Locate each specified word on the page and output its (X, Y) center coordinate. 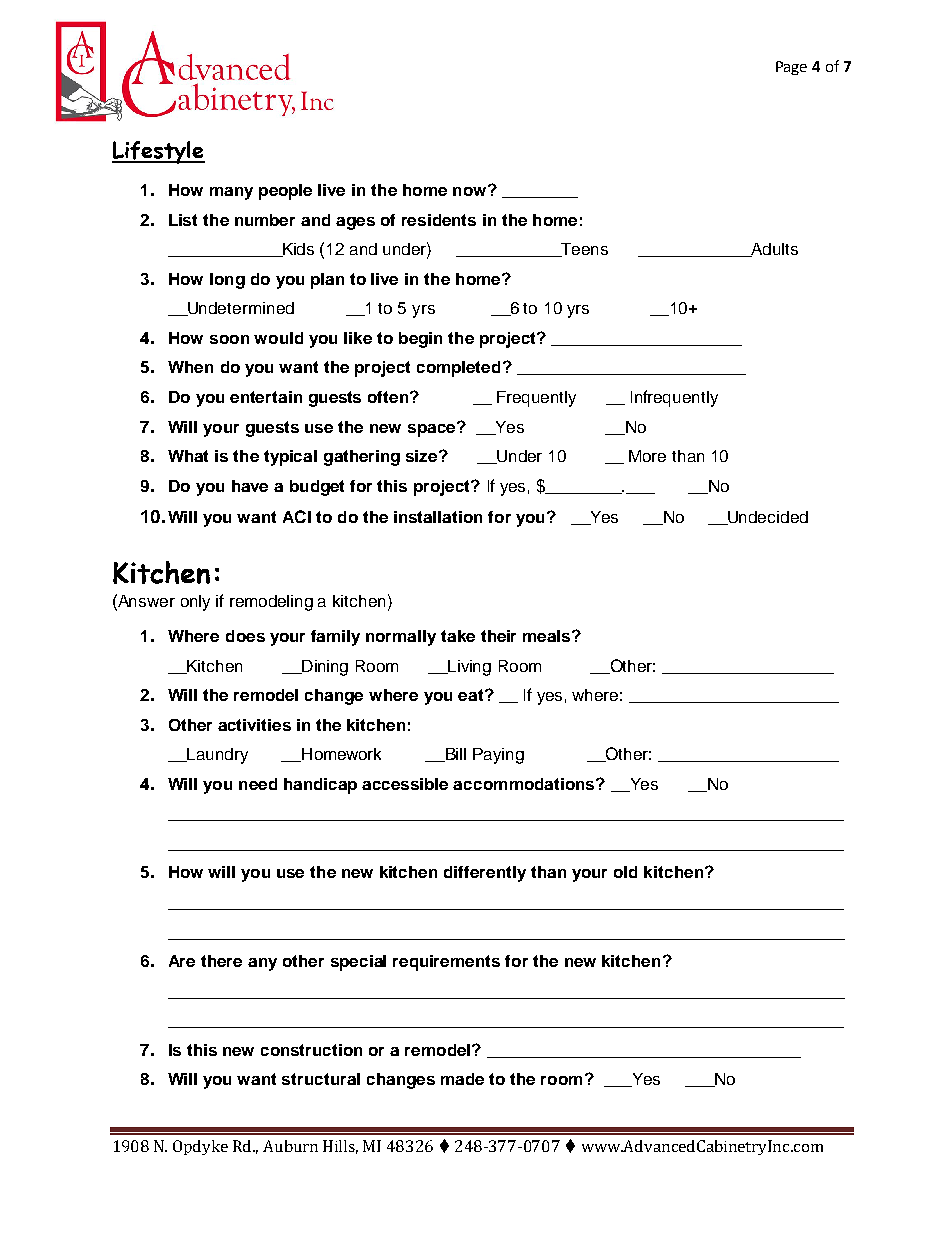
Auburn (290, 1146)
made (462, 1079)
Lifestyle (158, 152)
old (625, 872)
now (471, 190)
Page (791, 68)
